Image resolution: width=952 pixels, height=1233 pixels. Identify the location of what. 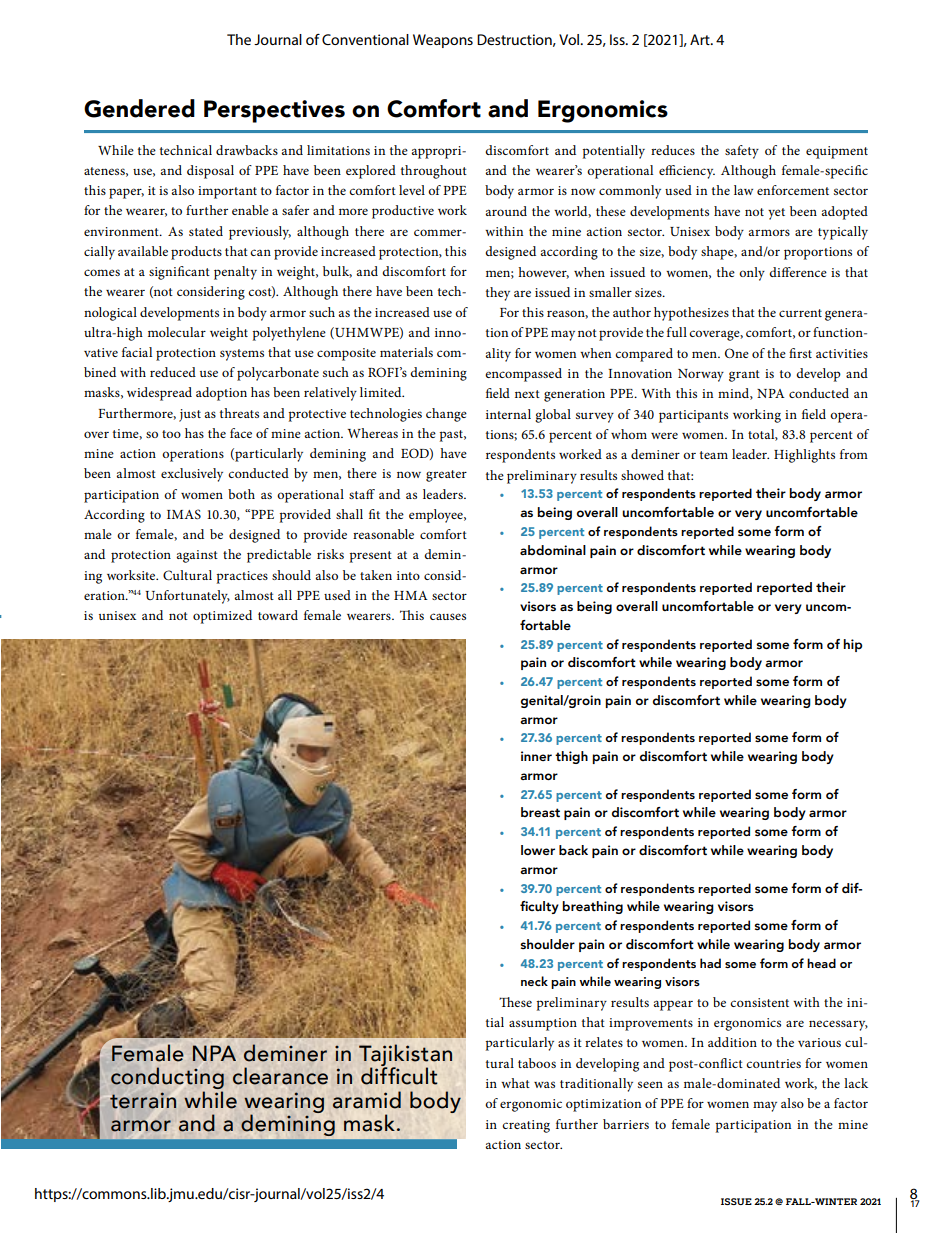
(515, 1083).
